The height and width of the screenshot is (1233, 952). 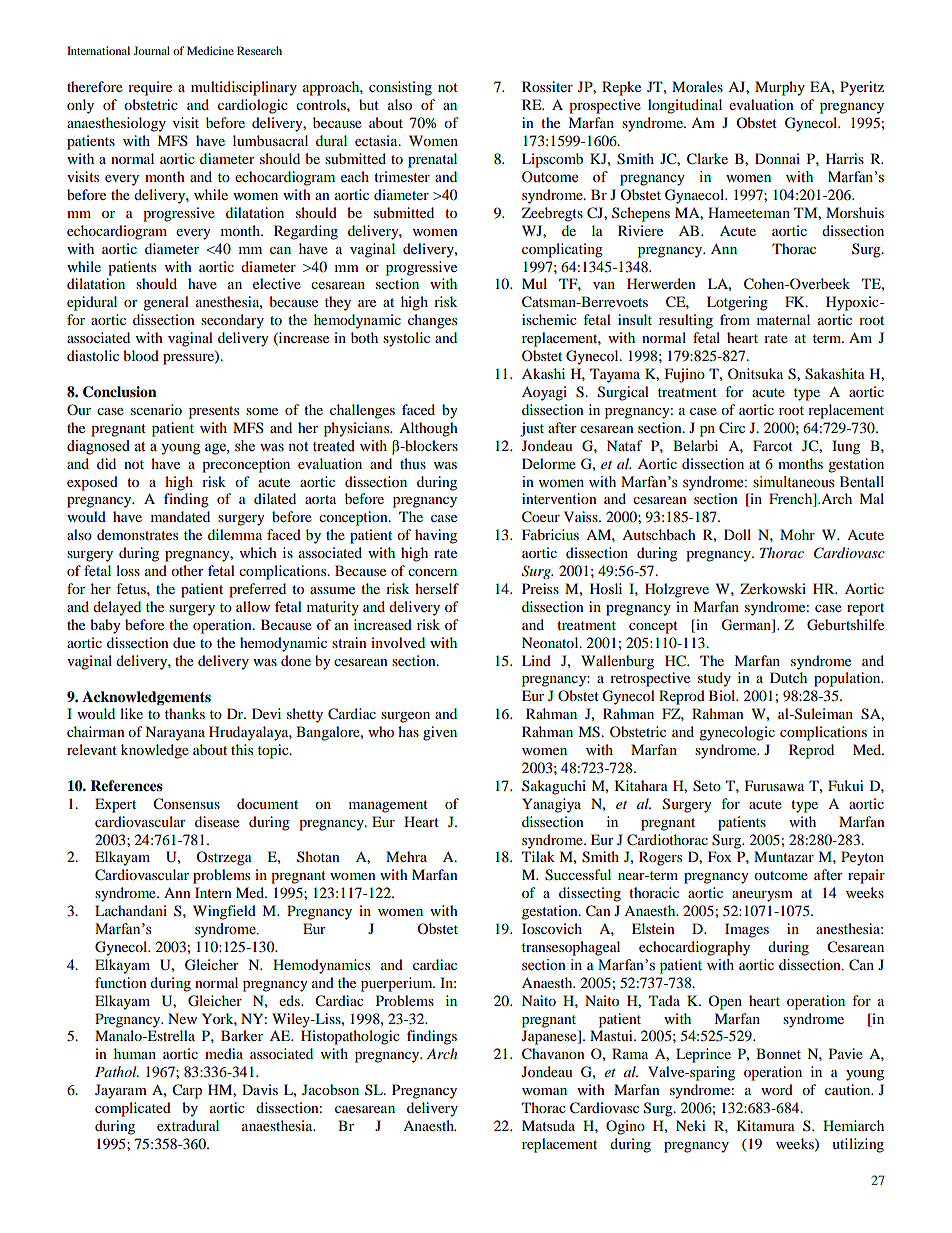 I want to click on changes, so click(x=432, y=321).
